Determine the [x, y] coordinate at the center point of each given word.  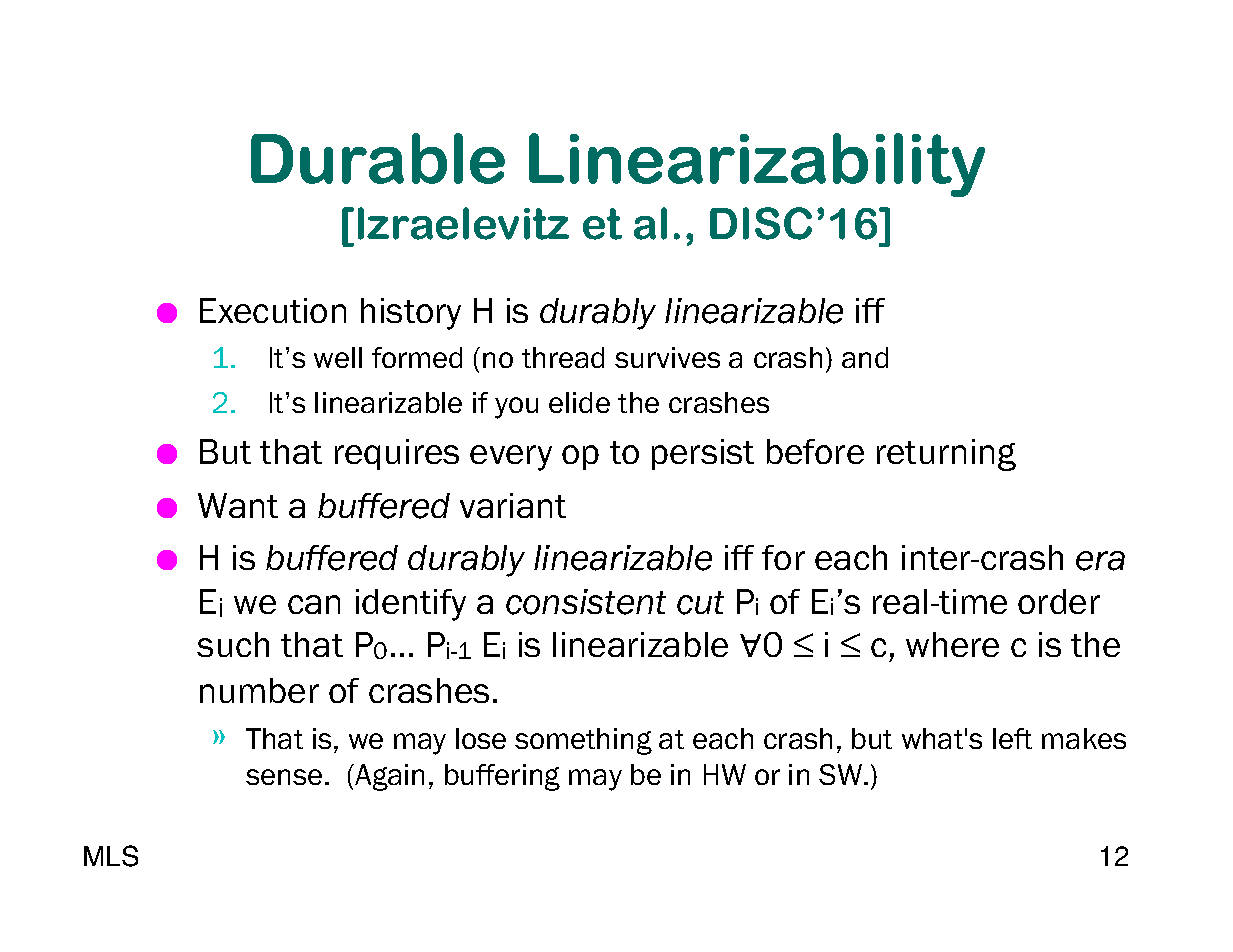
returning [946, 455]
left [1012, 738]
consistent [586, 602]
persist [703, 454]
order [1059, 601]
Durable [378, 158]
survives [667, 357]
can [314, 604]
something [583, 741]
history [411, 314]
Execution [273, 310]
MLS [111, 856]
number [259, 690]
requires [397, 454]
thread [563, 357]
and [865, 357]
